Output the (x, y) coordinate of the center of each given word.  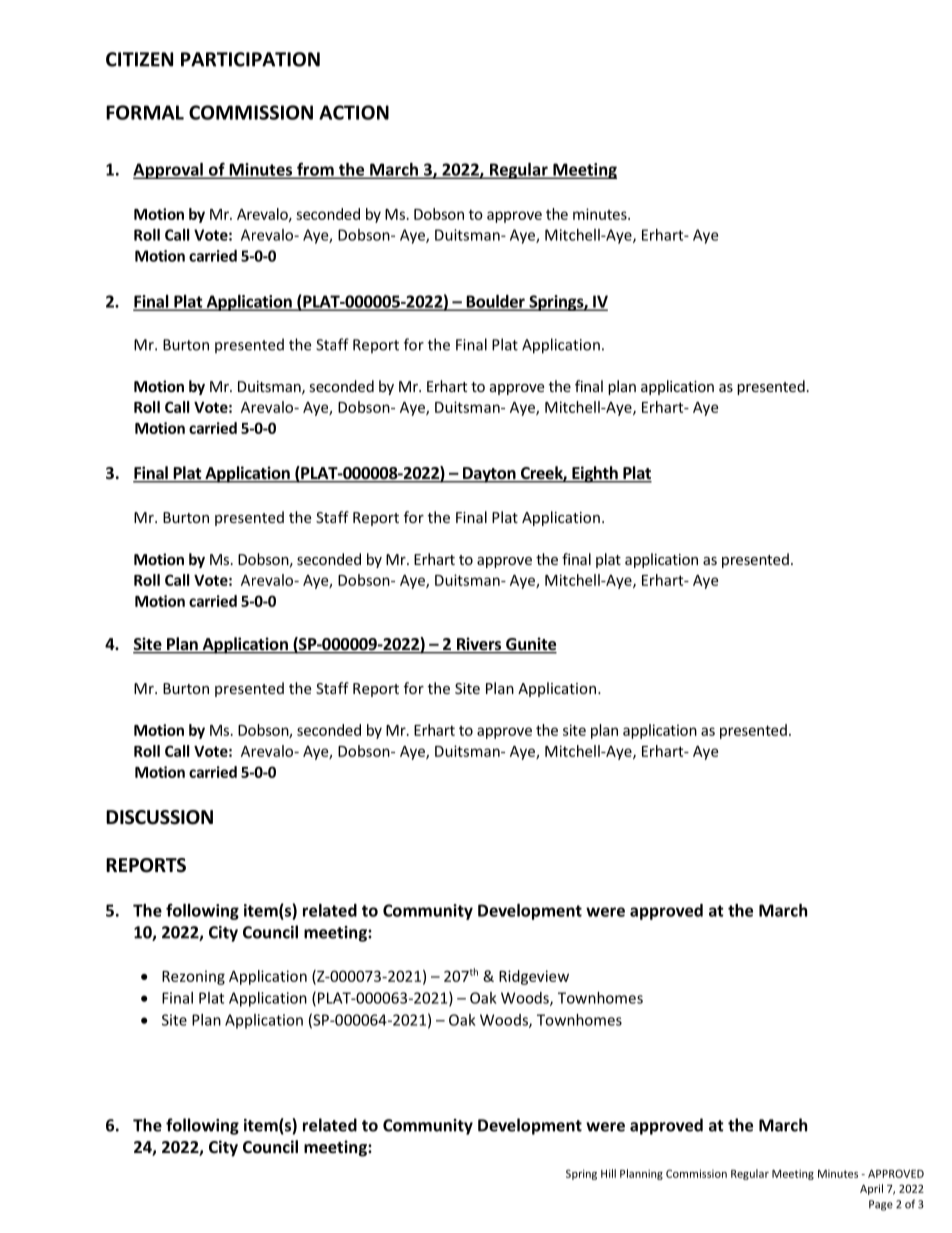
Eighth (595, 474)
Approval (169, 171)
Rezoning (193, 977)
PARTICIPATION (250, 59)
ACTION (354, 112)
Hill (608, 1173)
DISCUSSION (159, 817)
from (315, 170)
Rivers (479, 645)
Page (881, 1205)
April (871, 1189)
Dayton (489, 475)
